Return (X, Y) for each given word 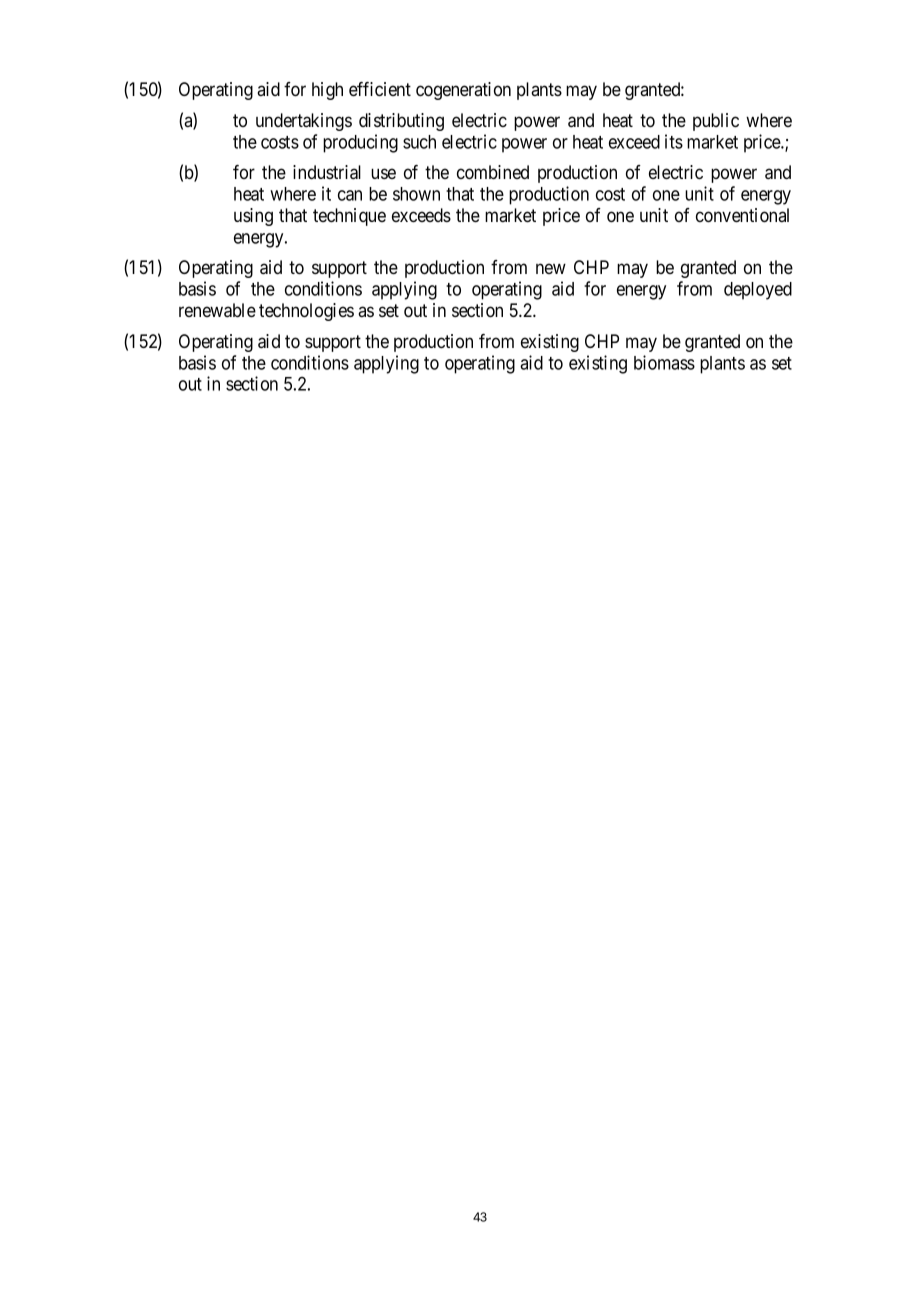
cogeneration (463, 91)
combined (493, 172)
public (716, 122)
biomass (664, 362)
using (253, 217)
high (327, 91)
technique (349, 217)
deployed (758, 291)
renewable (217, 310)
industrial (327, 172)
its (674, 141)
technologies (306, 312)
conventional (742, 215)
